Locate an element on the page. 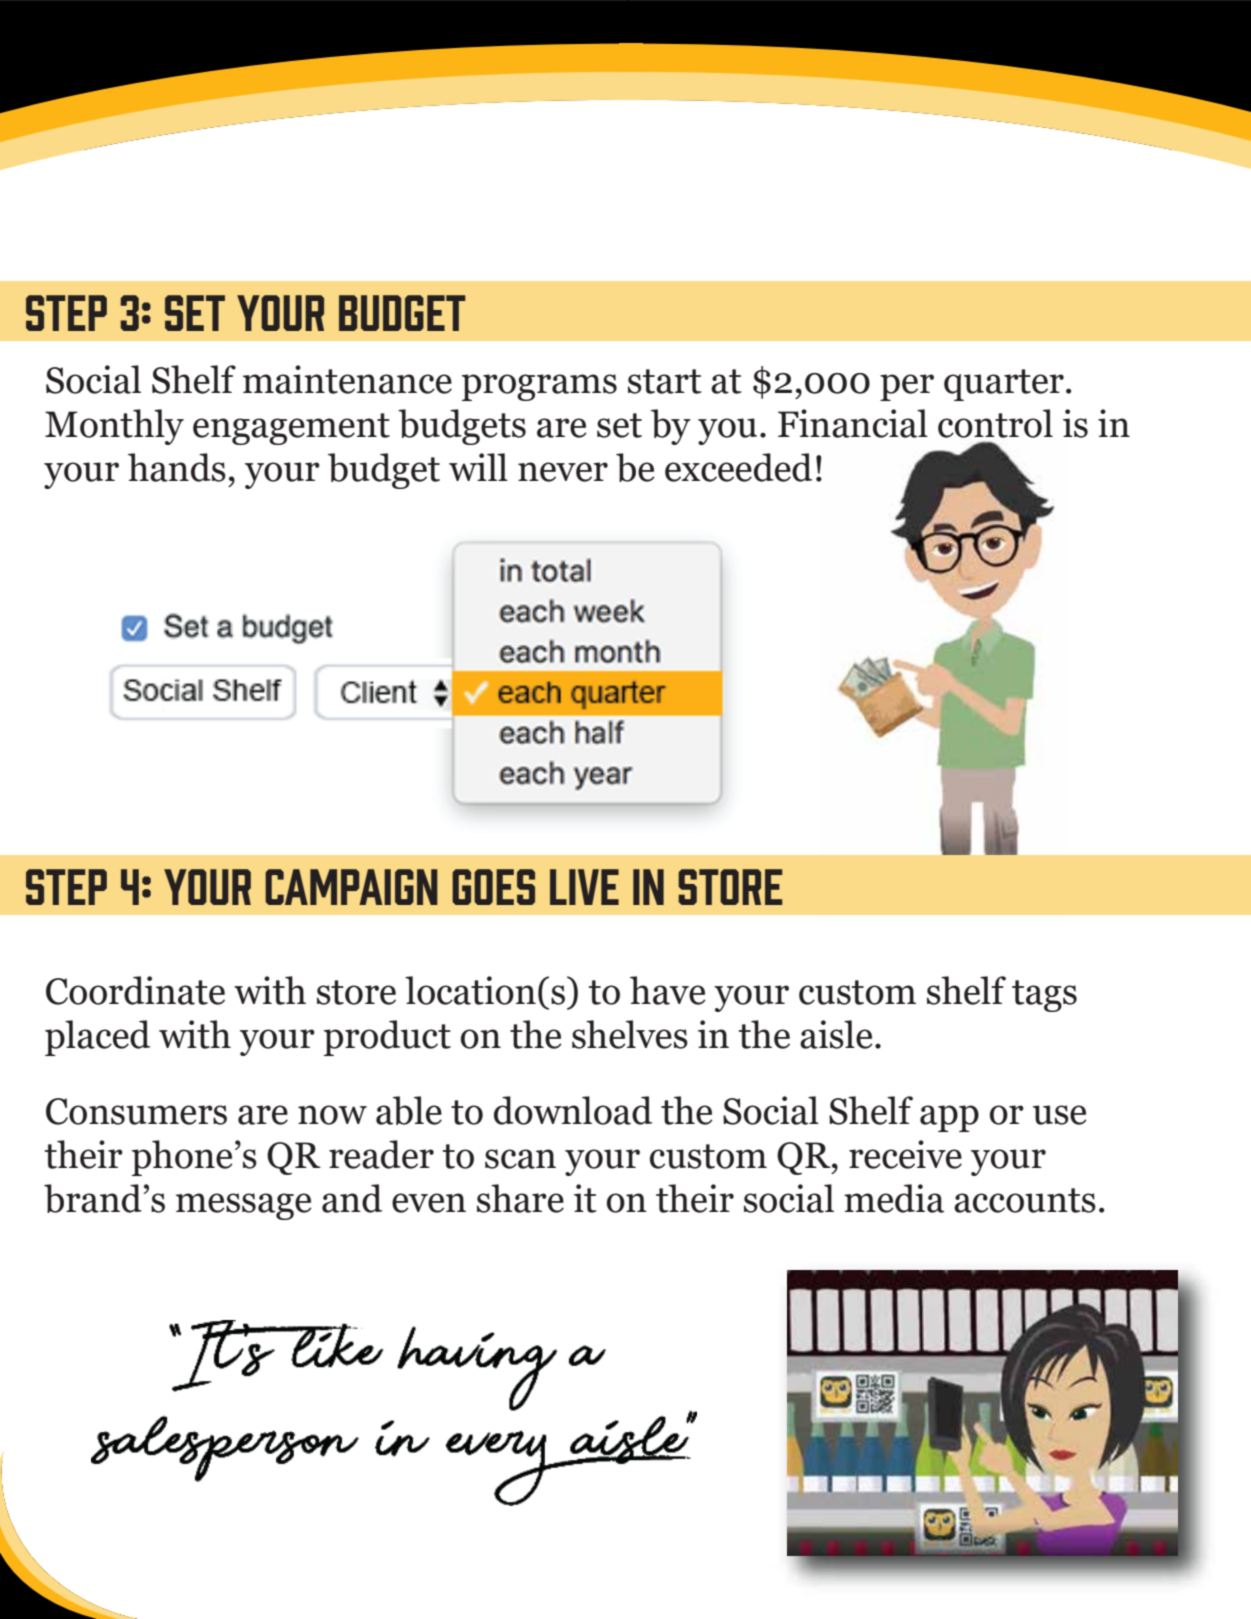  share is located at coordinates (520, 1198).
